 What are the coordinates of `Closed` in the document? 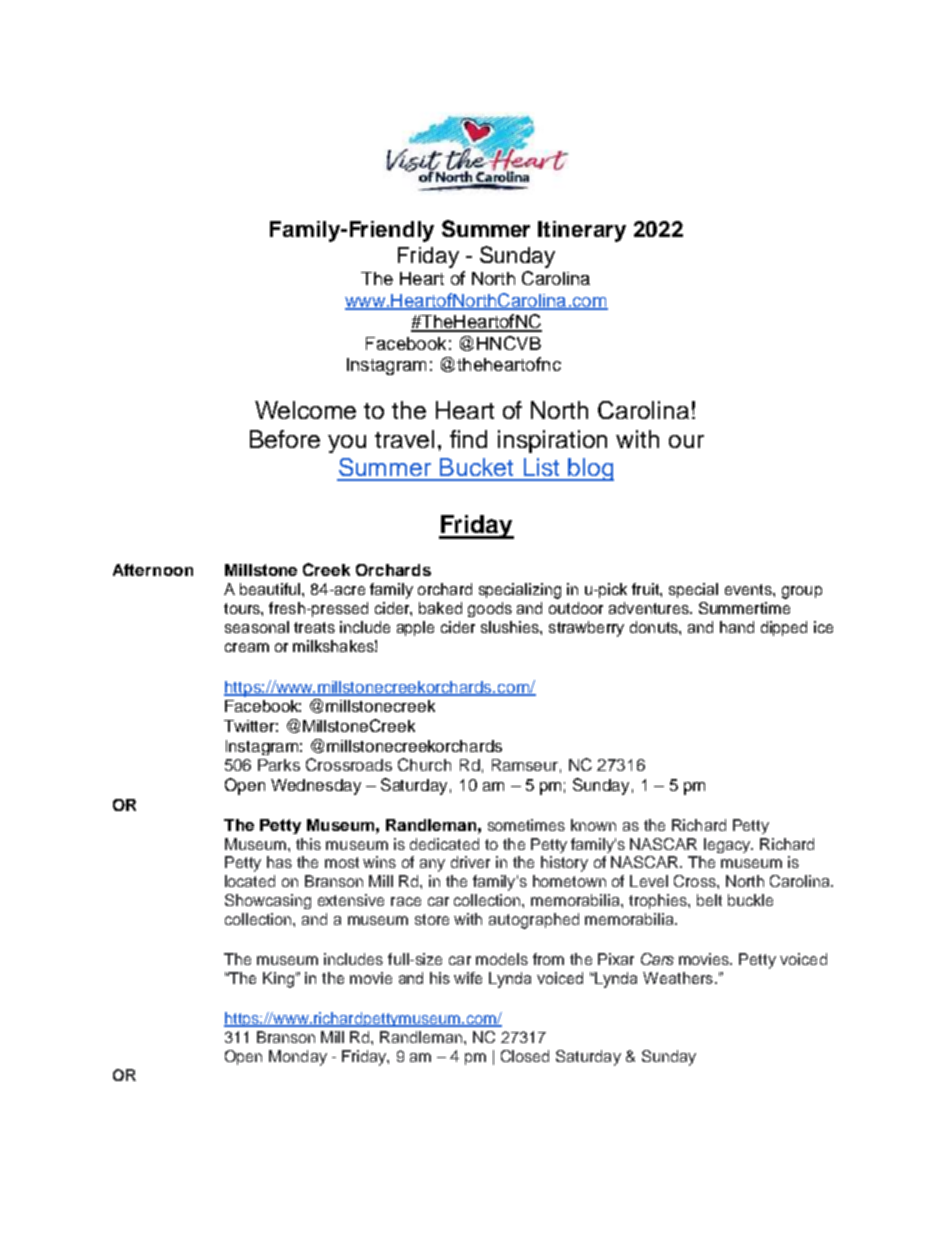 It's located at (525, 1056).
